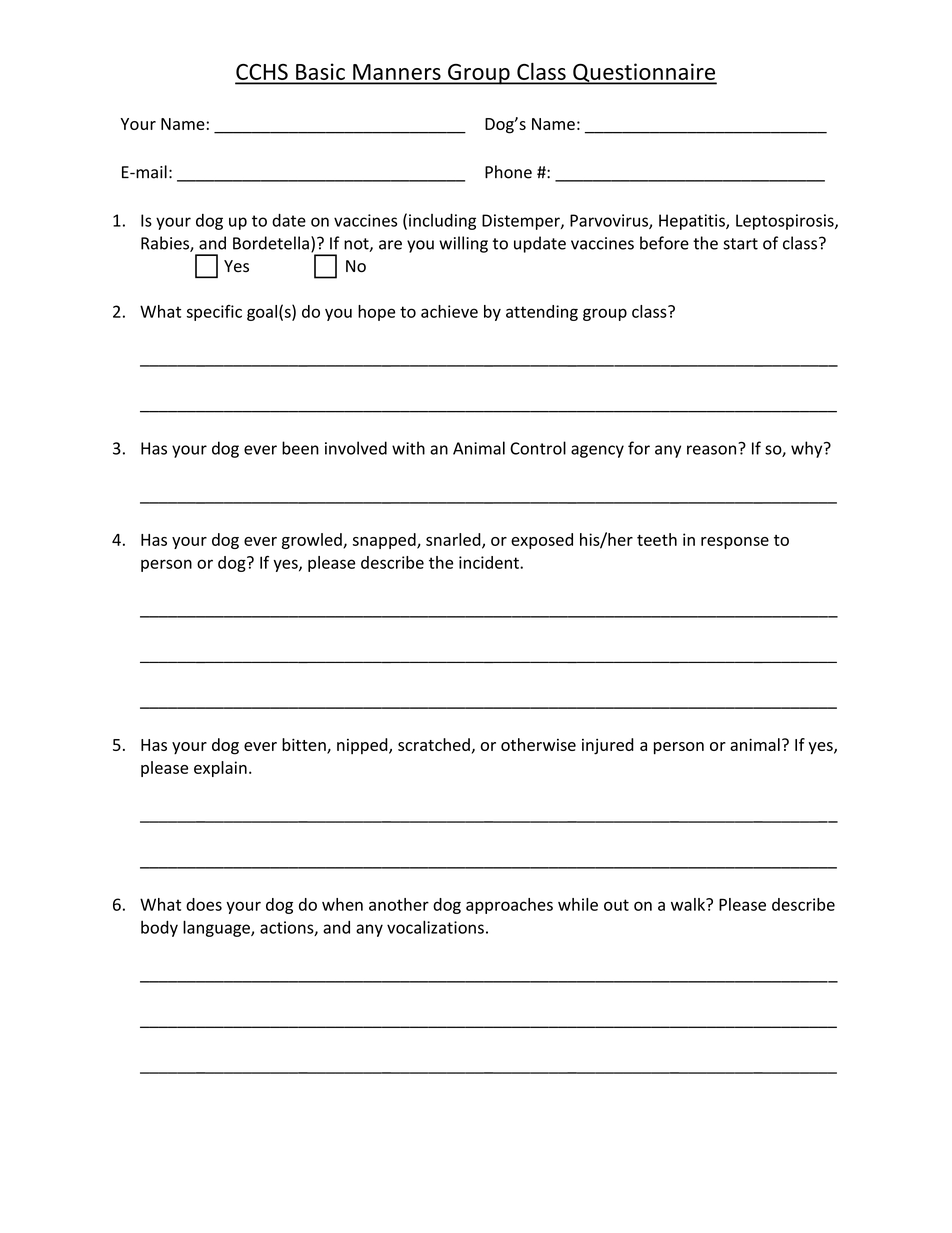 Image resolution: width=952 pixels, height=1233 pixels. Describe the element at coordinates (735, 543) in the document. I see `response` at that location.
